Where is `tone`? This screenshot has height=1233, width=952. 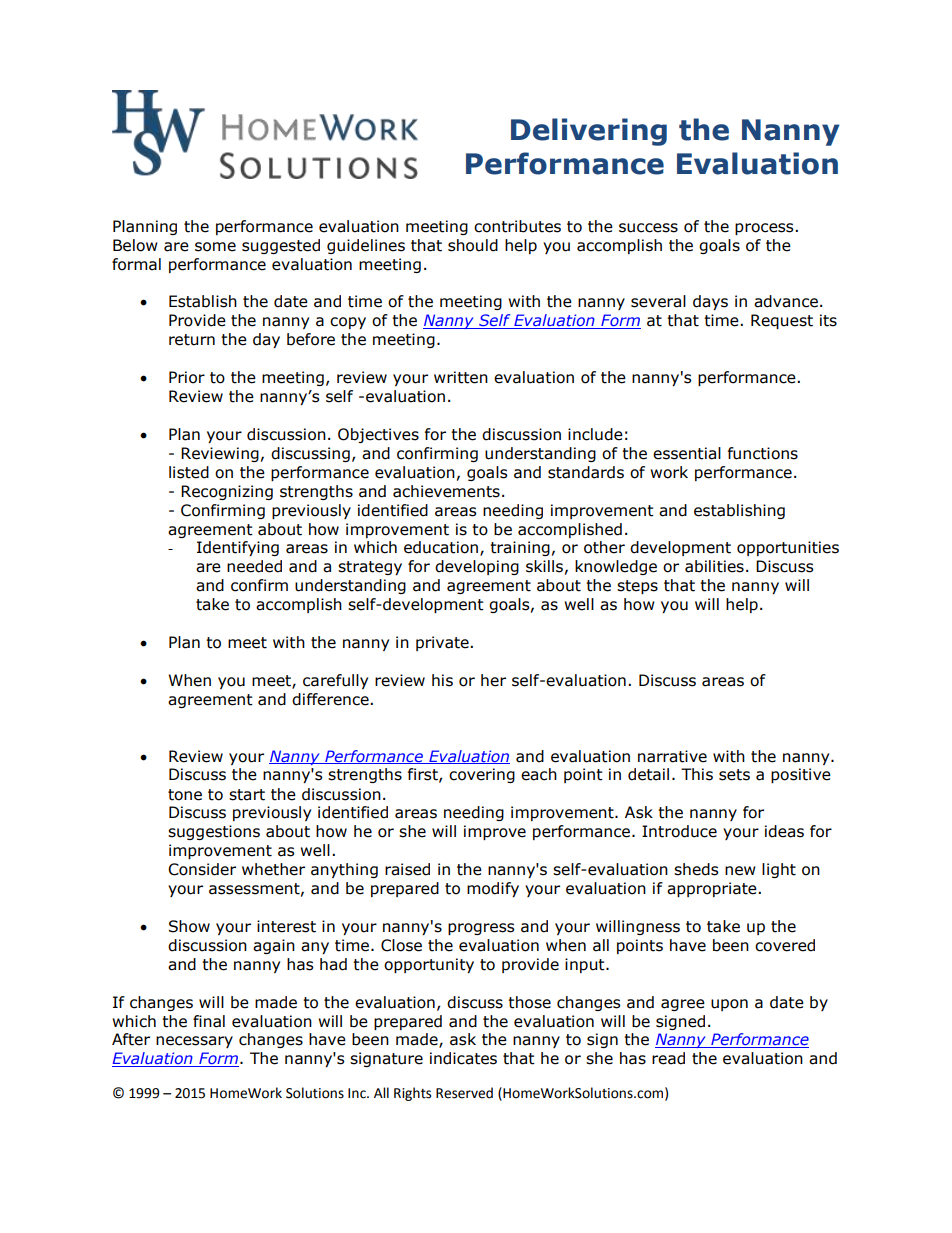
tone is located at coordinates (185, 795).
